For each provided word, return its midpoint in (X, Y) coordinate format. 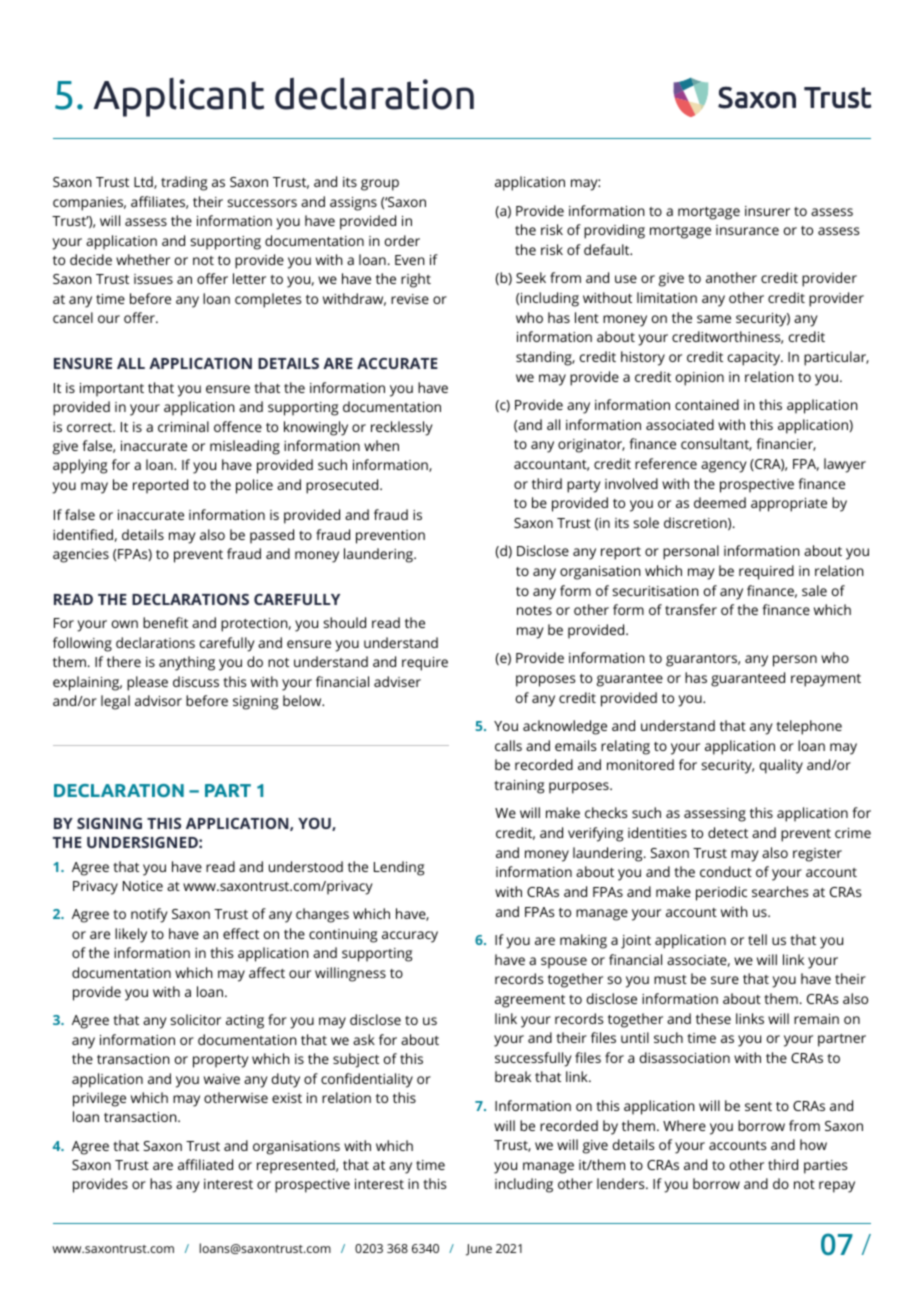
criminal (183, 426)
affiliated (205, 1164)
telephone (809, 727)
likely (131, 935)
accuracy (410, 937)
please (147, 683)
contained (707, 404)
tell (757, 939)
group (380, 185)
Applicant (178, 97)
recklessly (402, 428)
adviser (397, 681)
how (813, 1144)
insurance (747, 230)
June (479, 1250)
